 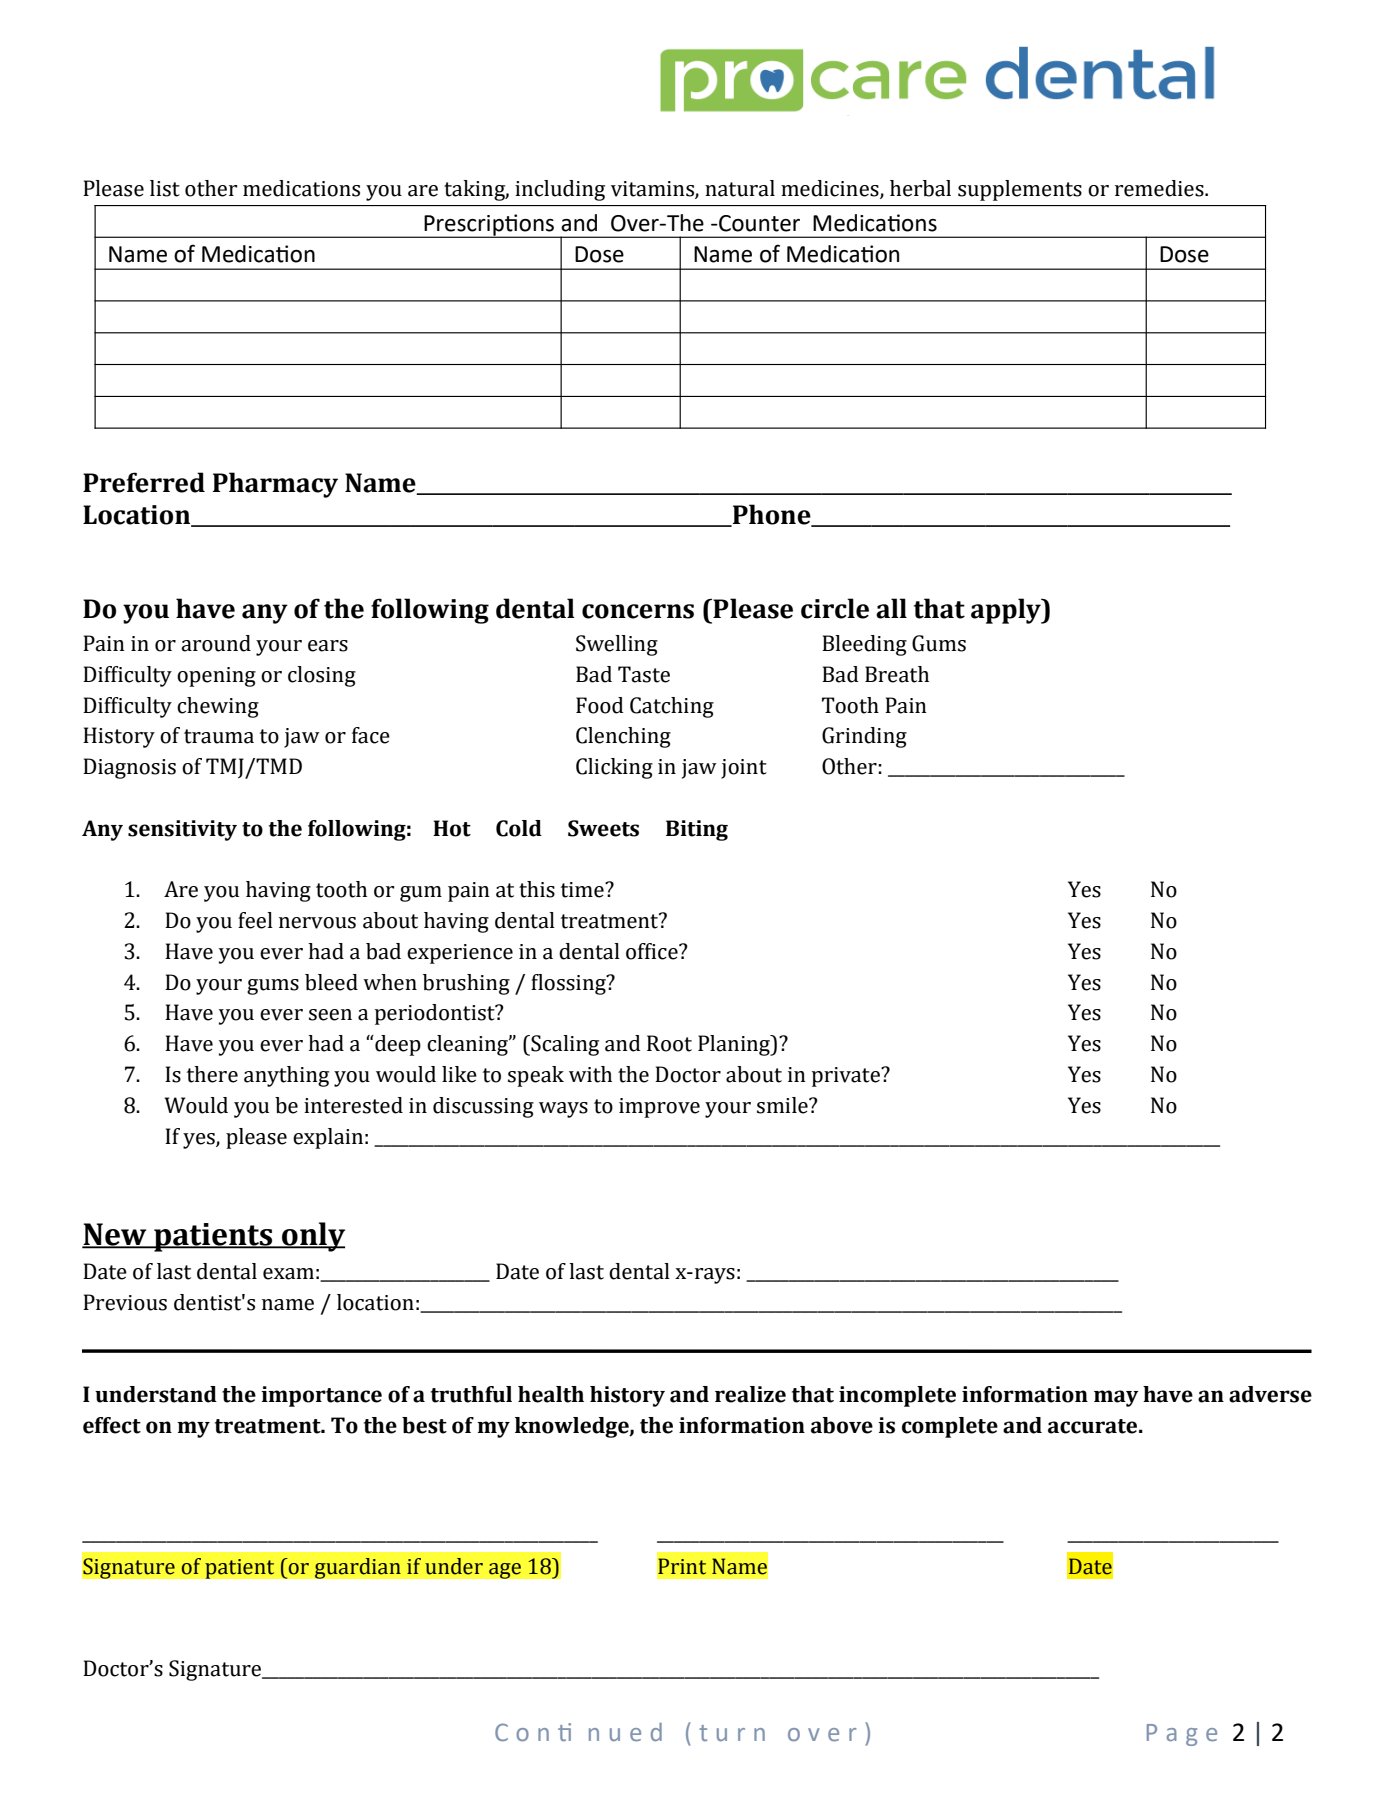 What do you see at coordinates (216, 677) in the page?
I see `opening` at bounding box center [216, 677].
